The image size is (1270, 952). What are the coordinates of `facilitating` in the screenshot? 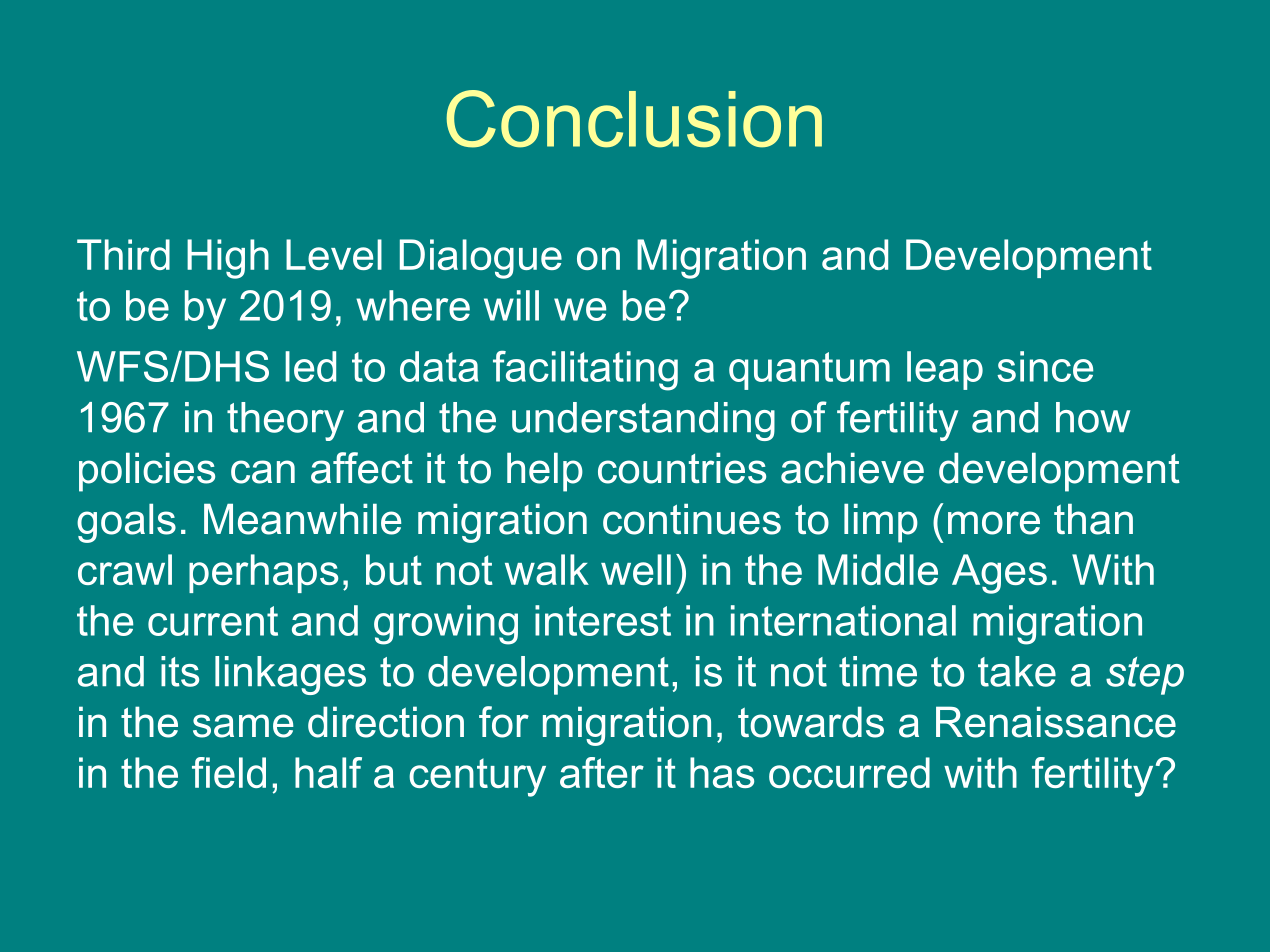 It's located at (585, 371).
